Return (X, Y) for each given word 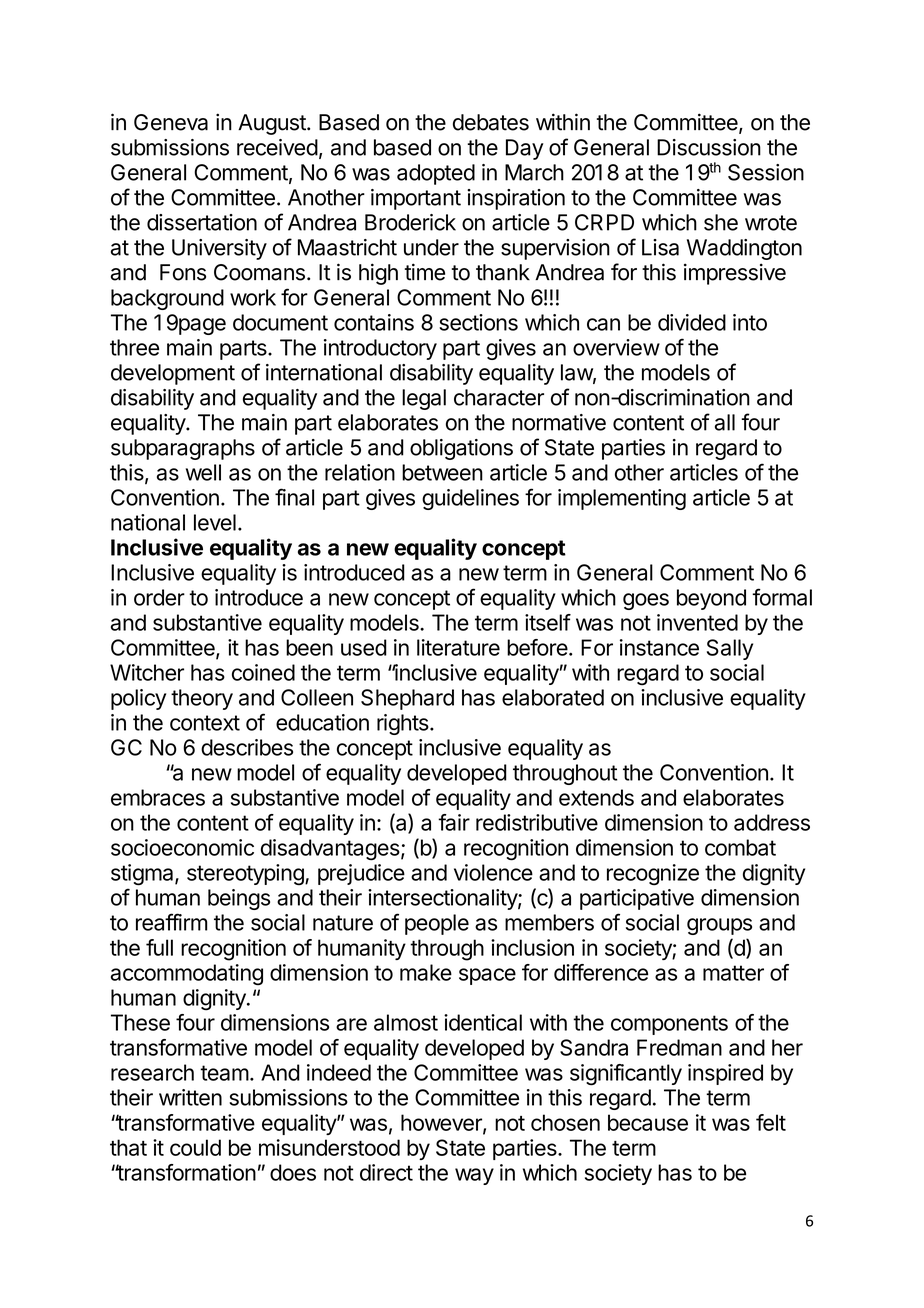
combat (740, 847)
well (203, 472)
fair (454, 822)
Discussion (709, 147)
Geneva (171, 122)
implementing (622, 499)
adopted (436, 174)
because (648, 1122)
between (442, 472)
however (442, 1123)
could (195, 1147)
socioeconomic (182, 847)
